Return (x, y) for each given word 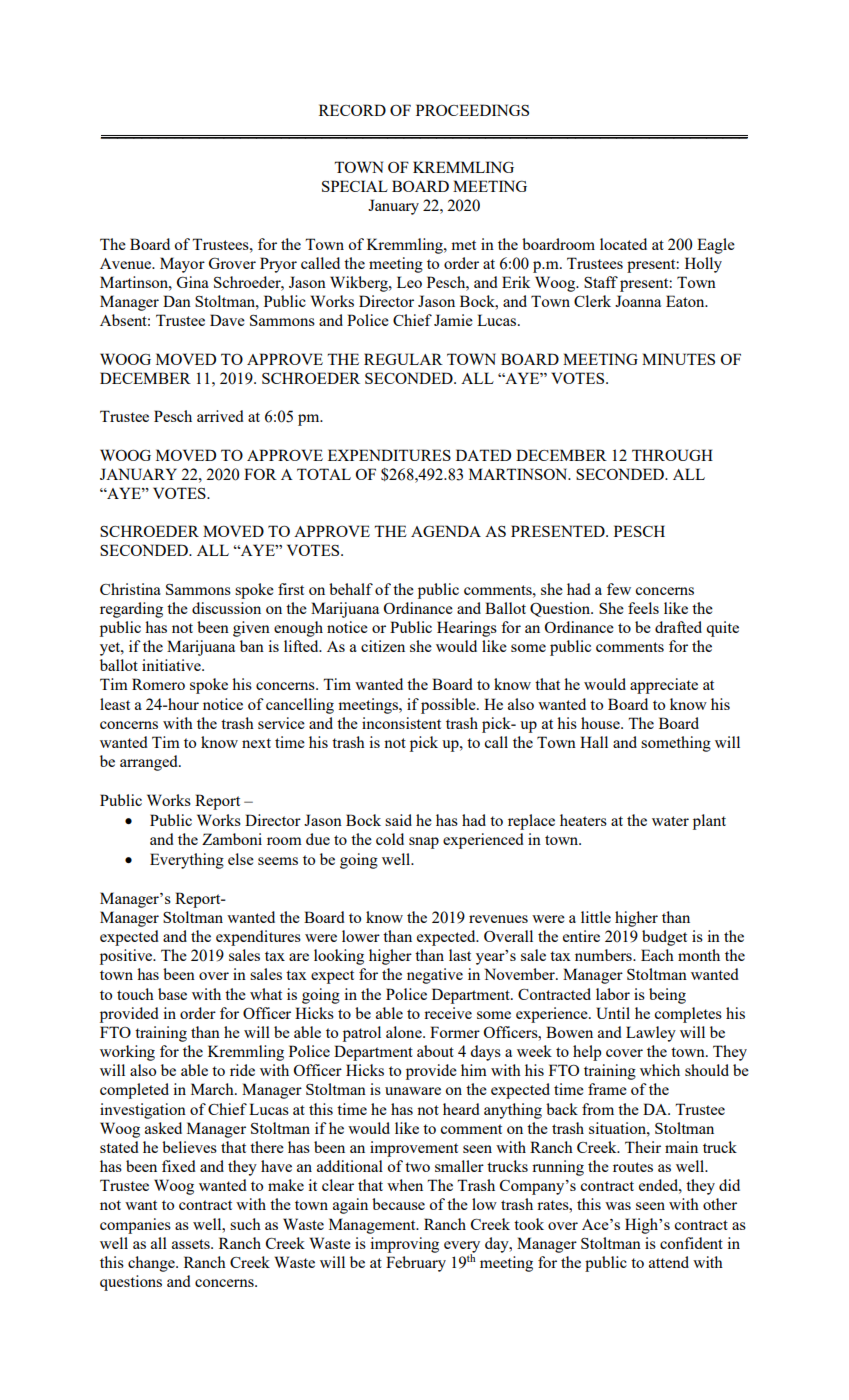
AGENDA (446, 531)
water (670, 821)
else (241, 859)
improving (404, 1245)
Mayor (182, 265)
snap (424, 843)
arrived (220, 416)
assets (192, 1244)
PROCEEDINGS (472, 110)
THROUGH (672, 455)
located (623, 244)
